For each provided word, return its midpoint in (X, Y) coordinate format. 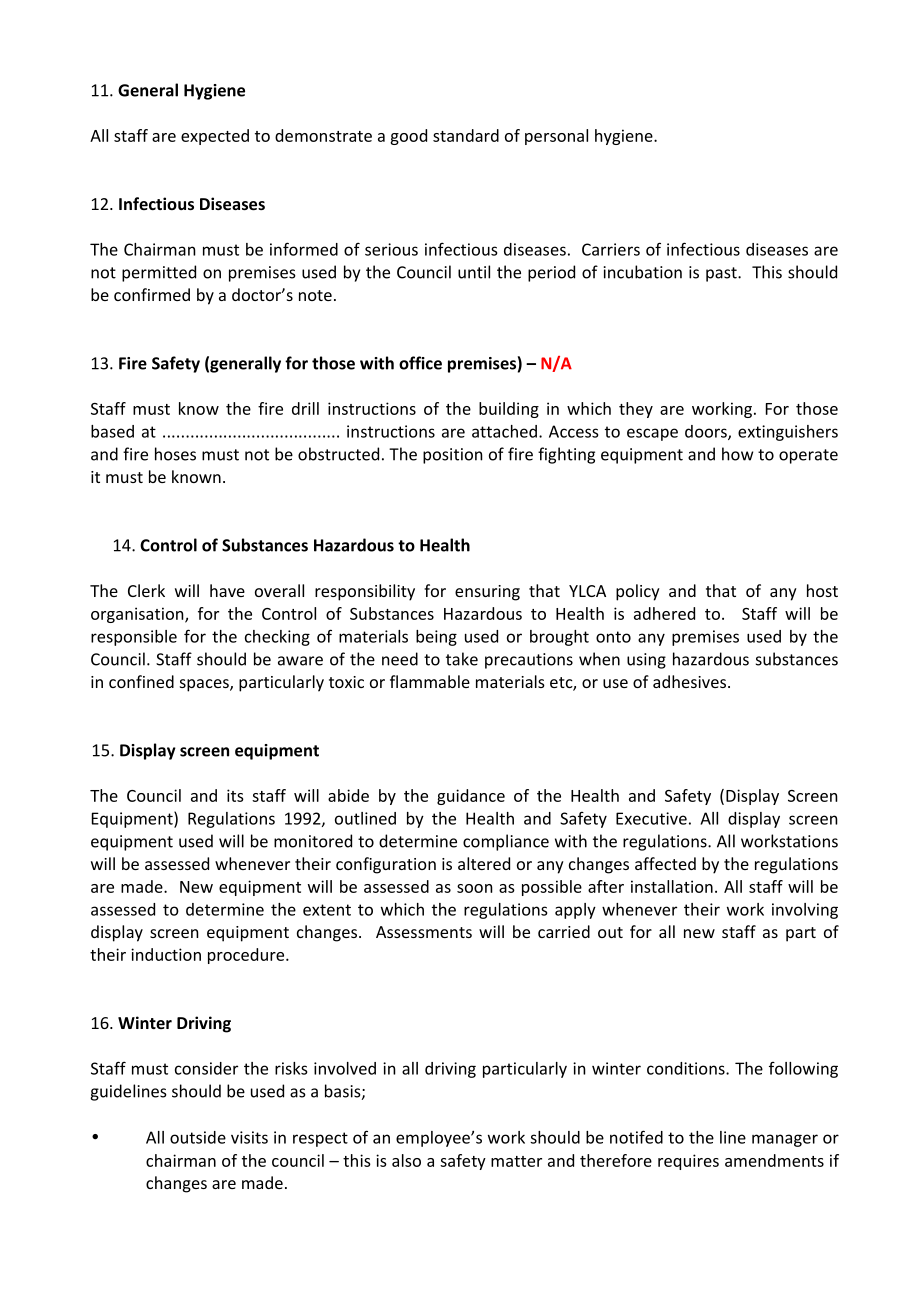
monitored (313, 841)
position (453, 456)
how (737, 454)
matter (516, 1161)
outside (198, 1137)
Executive (651, 818)
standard (466, 135)
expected (215, 137)
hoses (175, 454)
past (722, 274)
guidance (471, 797)
